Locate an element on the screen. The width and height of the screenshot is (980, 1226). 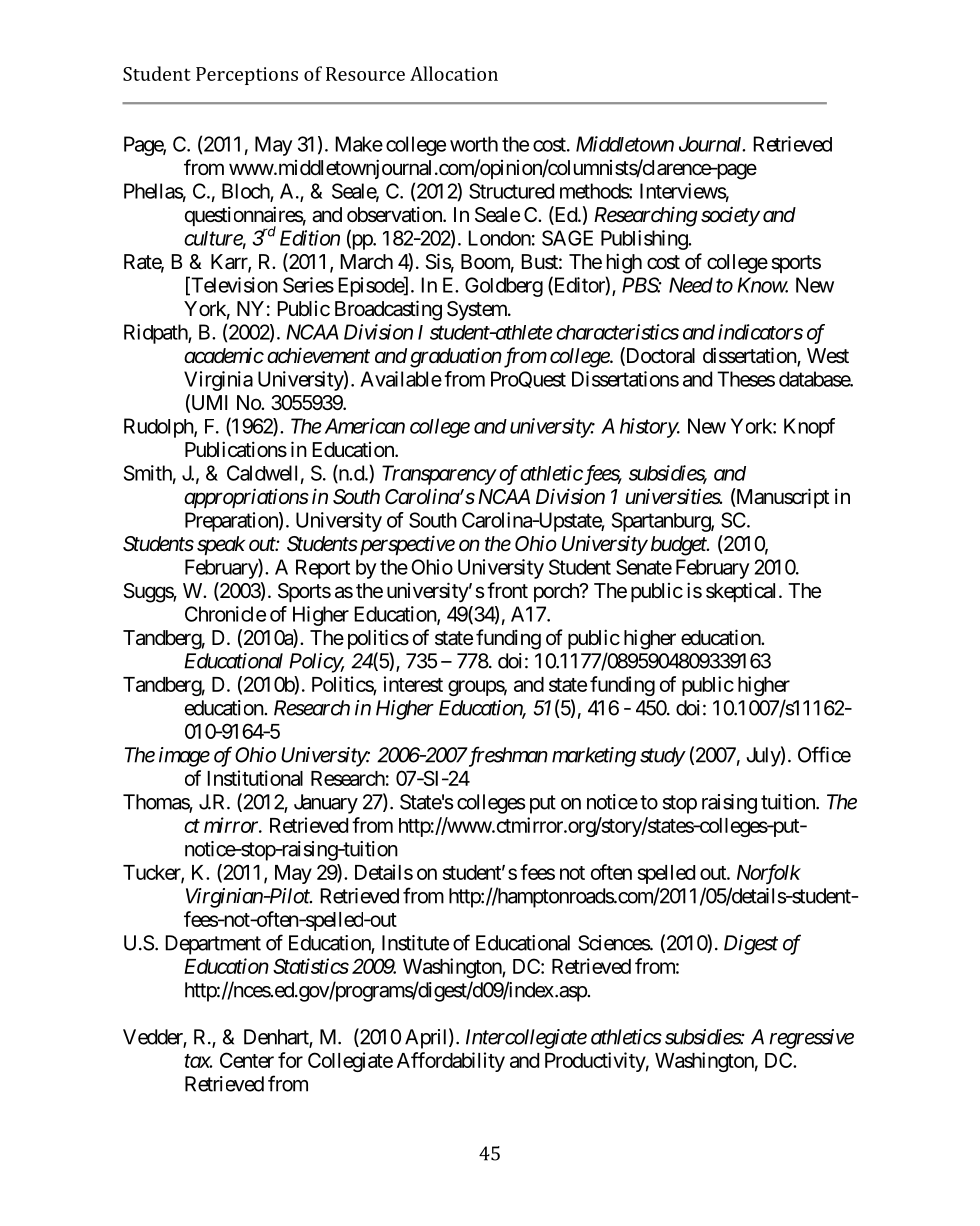
study is located at coordinates (662, 757).
